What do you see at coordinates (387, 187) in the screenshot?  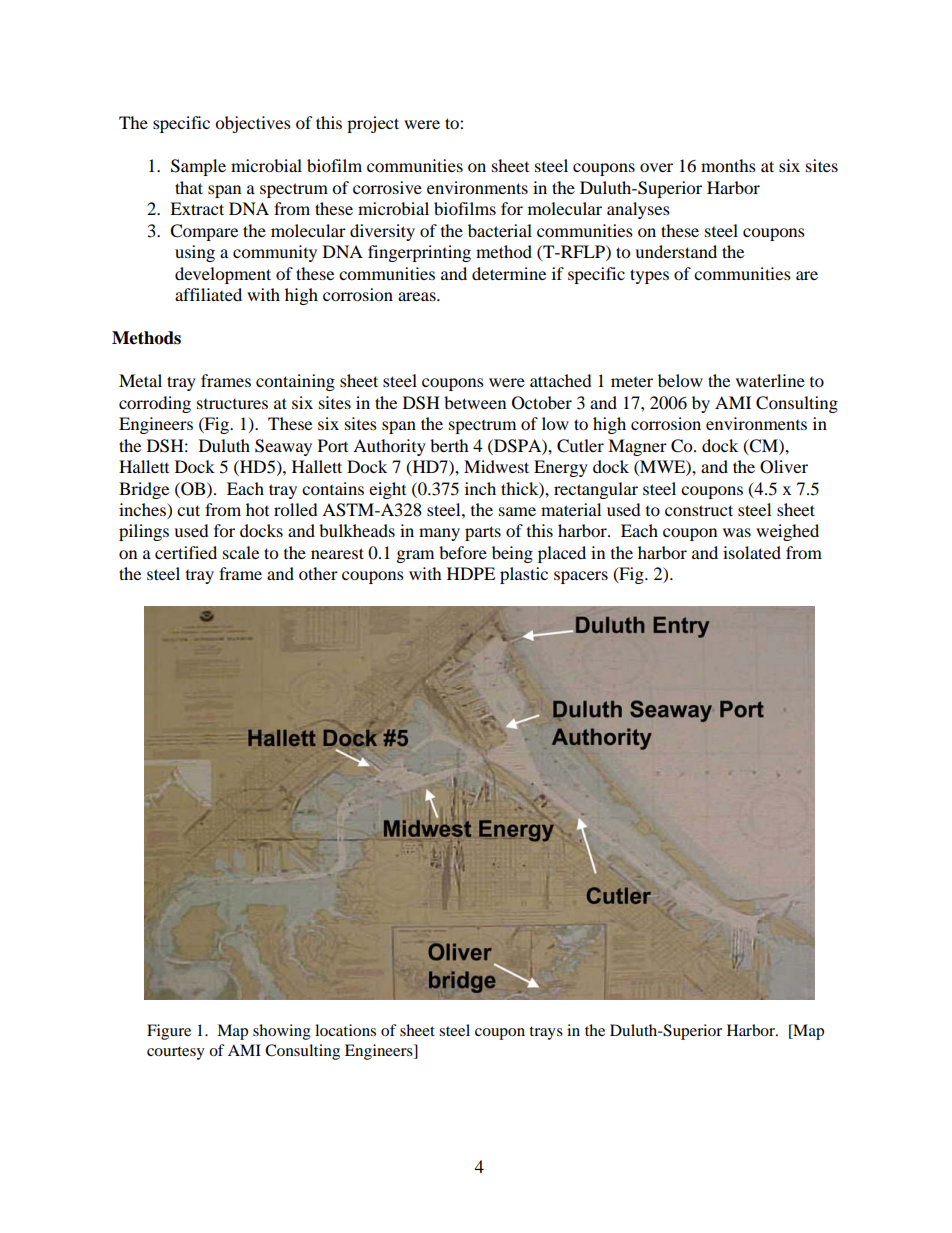 I see `corrosive` at bounding box center [387, 187].
